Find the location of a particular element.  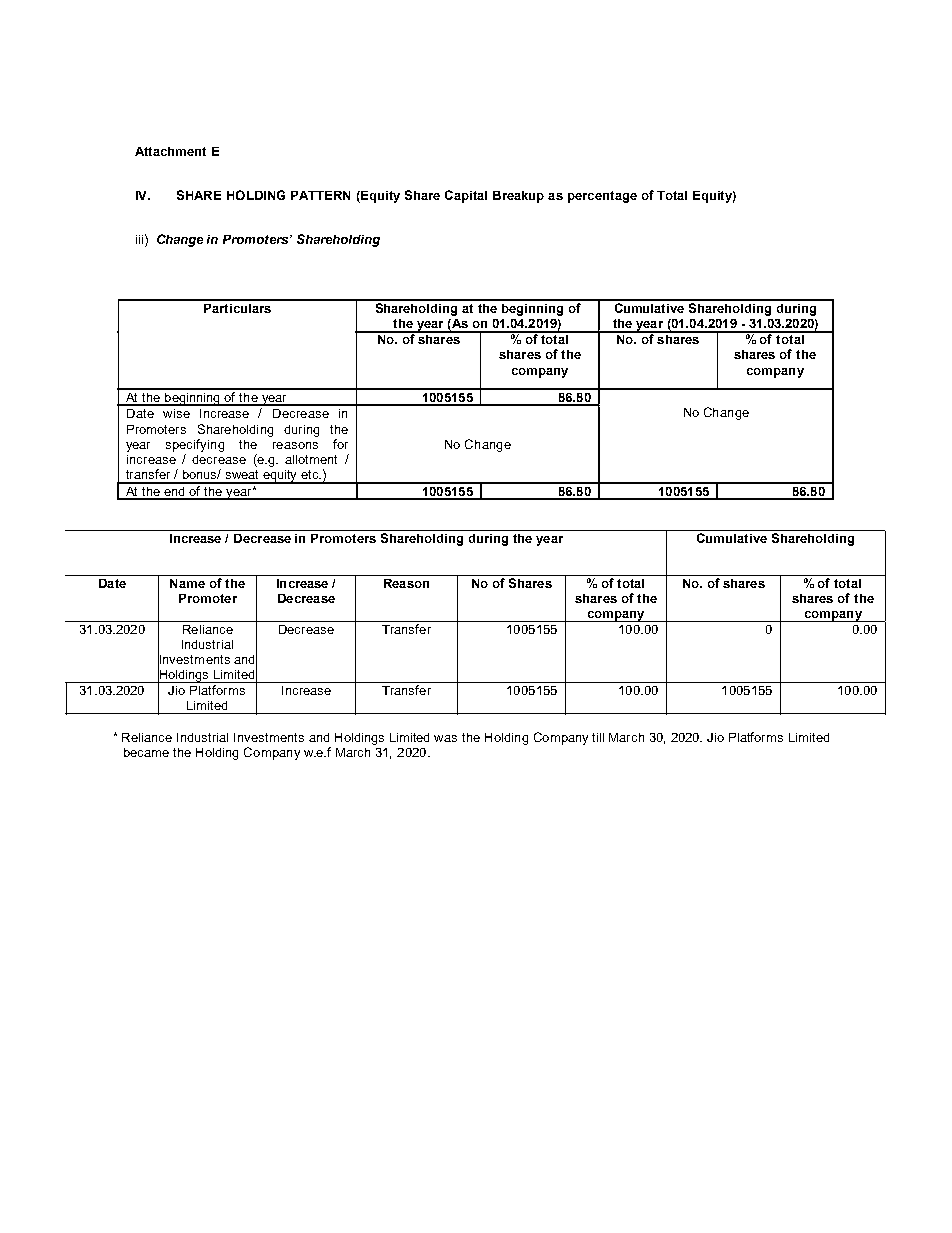

was is located at coordinates (445, 738).
